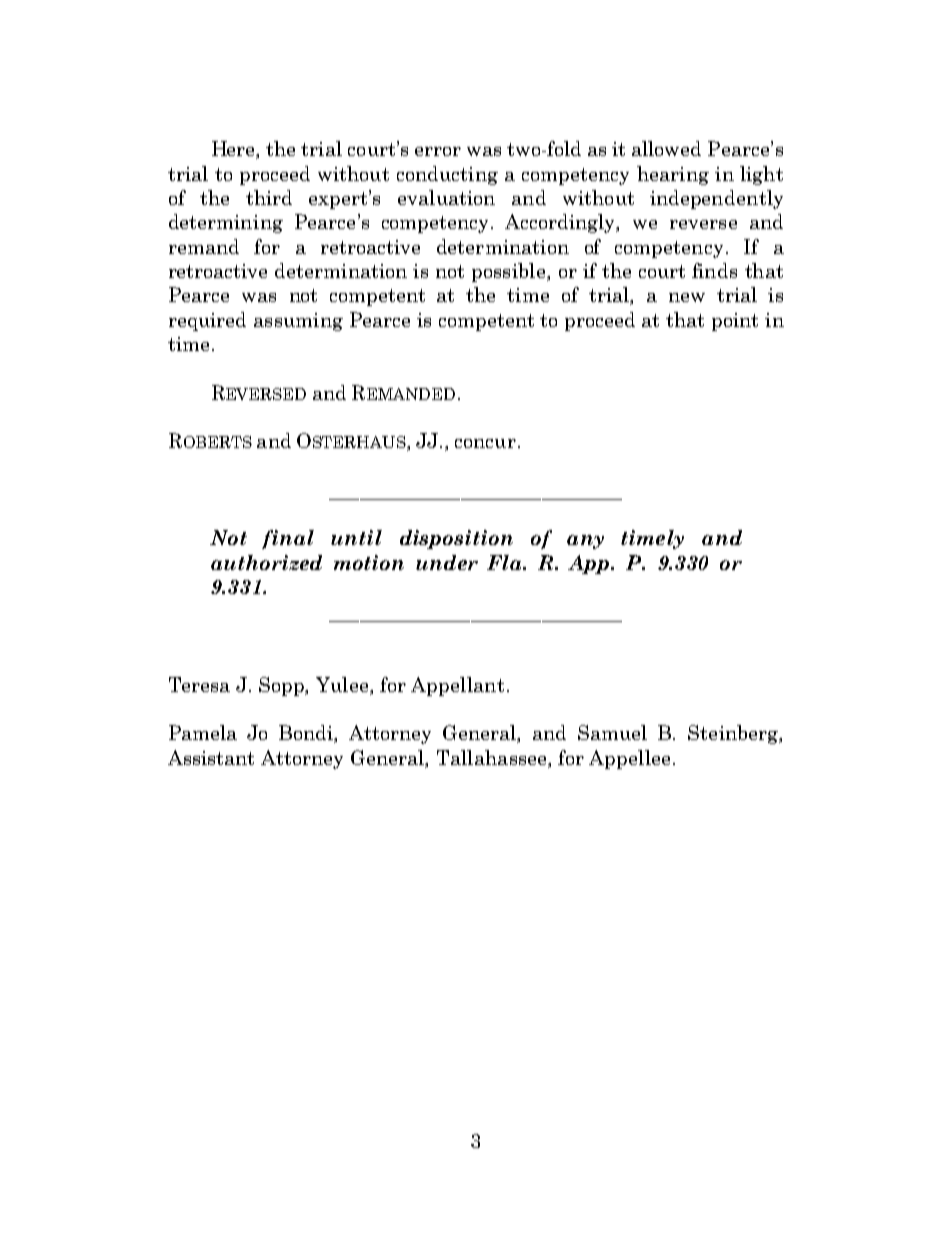 This document has width=952, height=1233. I want to click on new, so click(687, 297).
